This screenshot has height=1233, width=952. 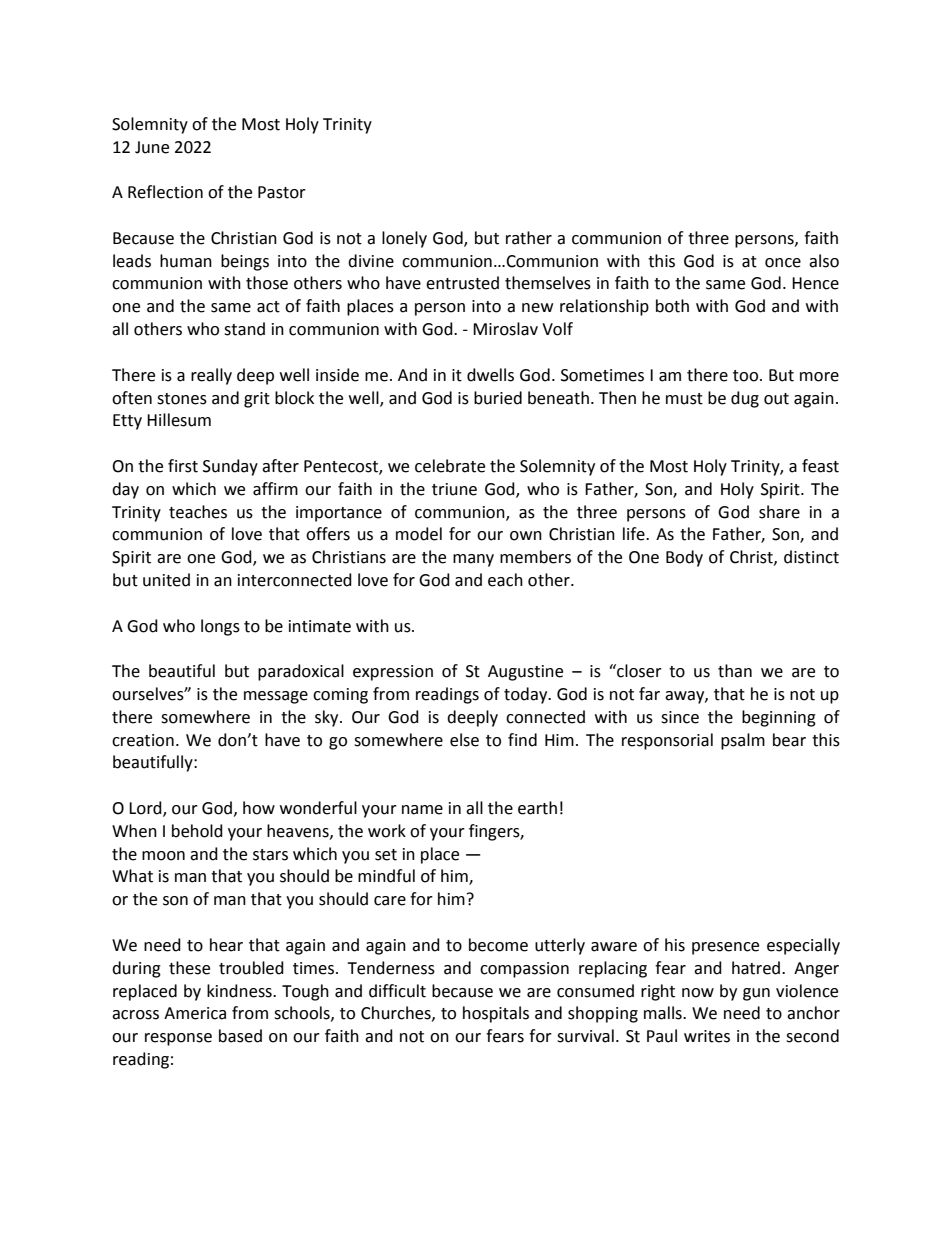 What do you see at coordinates (529, 238) in the screenshot?
I see `rather` at bounding box center [529, 238].
